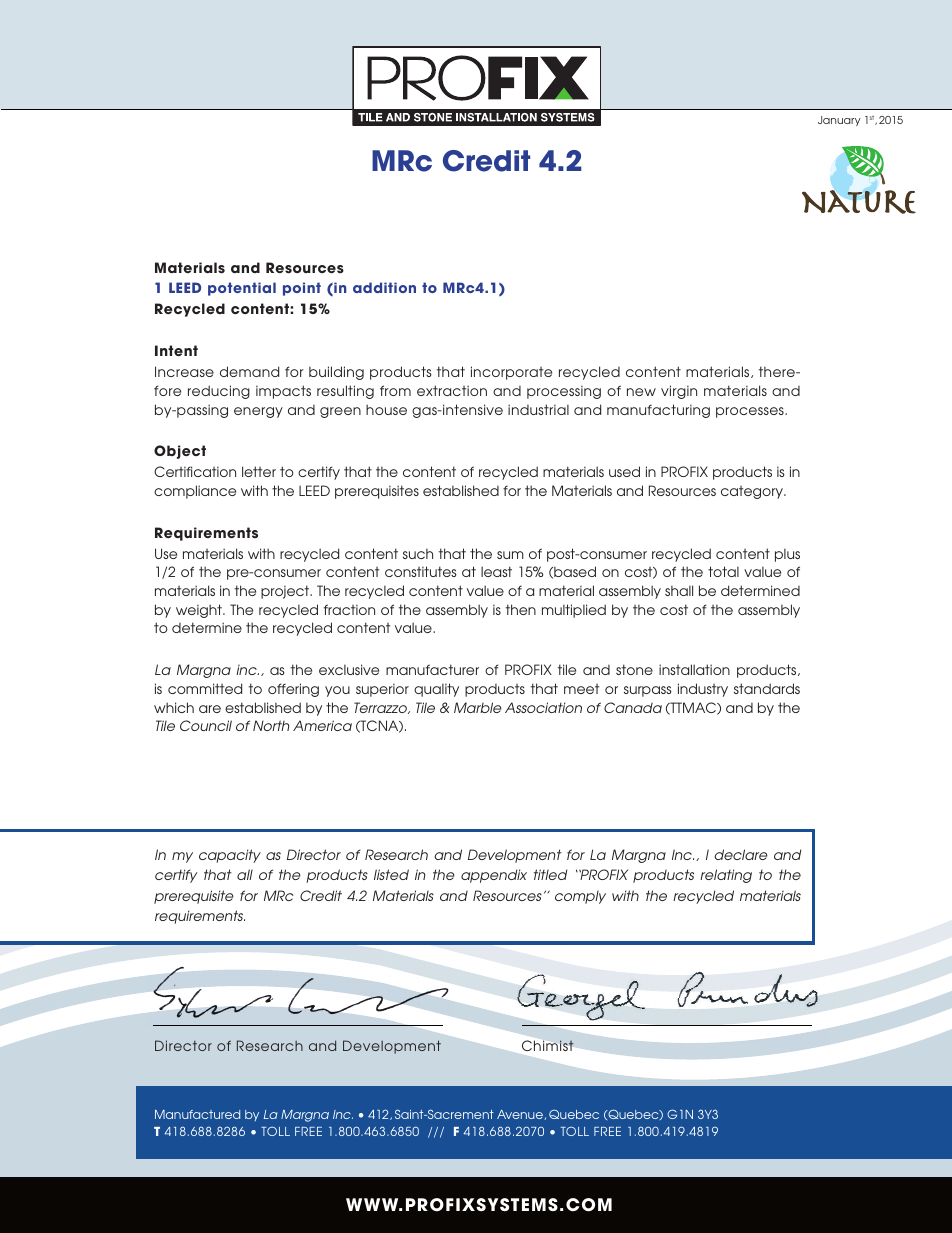 This document has width=952, height=1233. What do you see at coordinates (723, 571) in the document?
I see `total` at bounding box center [723, 571].
